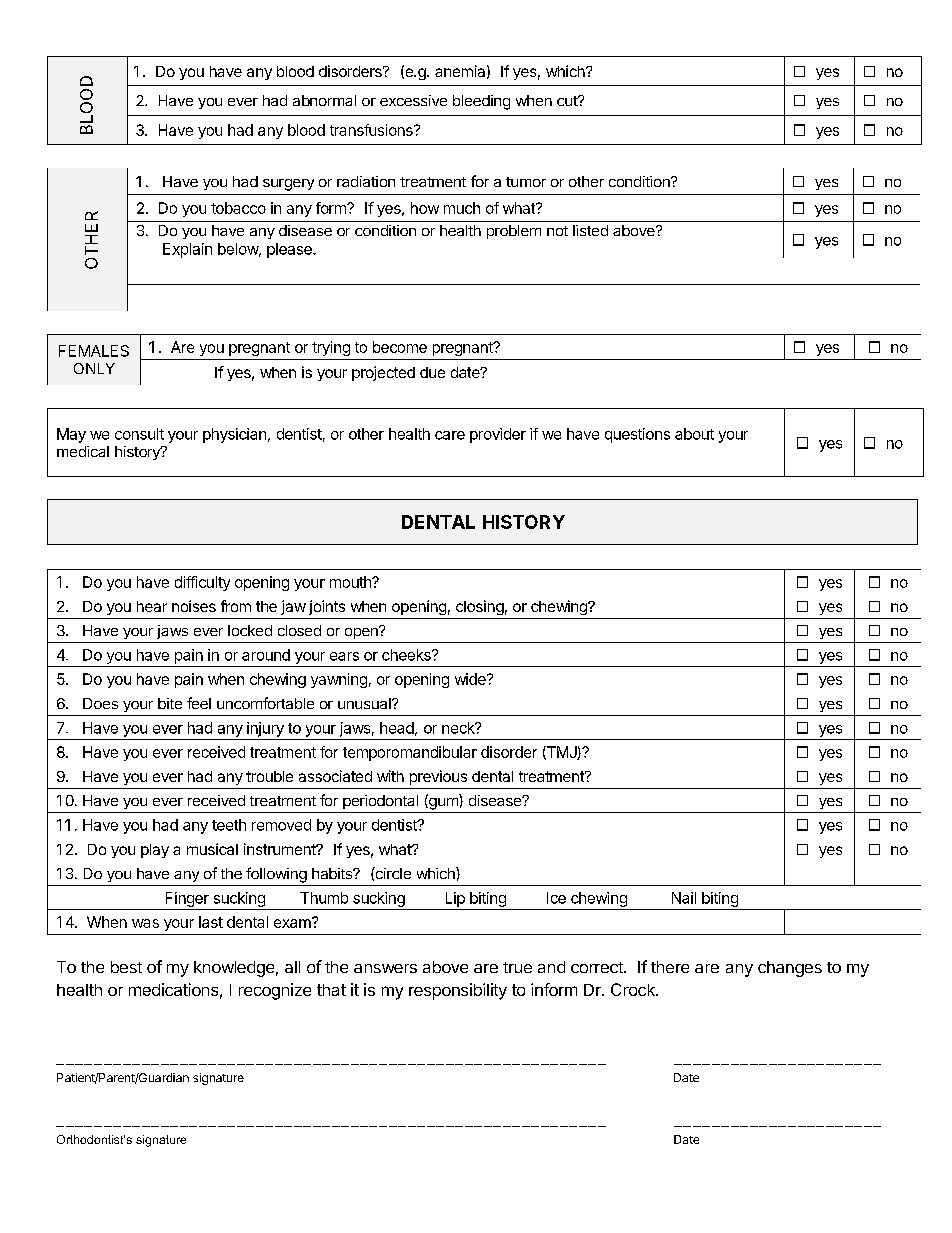  What do you see at coordinates (139, 434) in the screenshot?
I see `consult` at bounding box center [139, 434].
